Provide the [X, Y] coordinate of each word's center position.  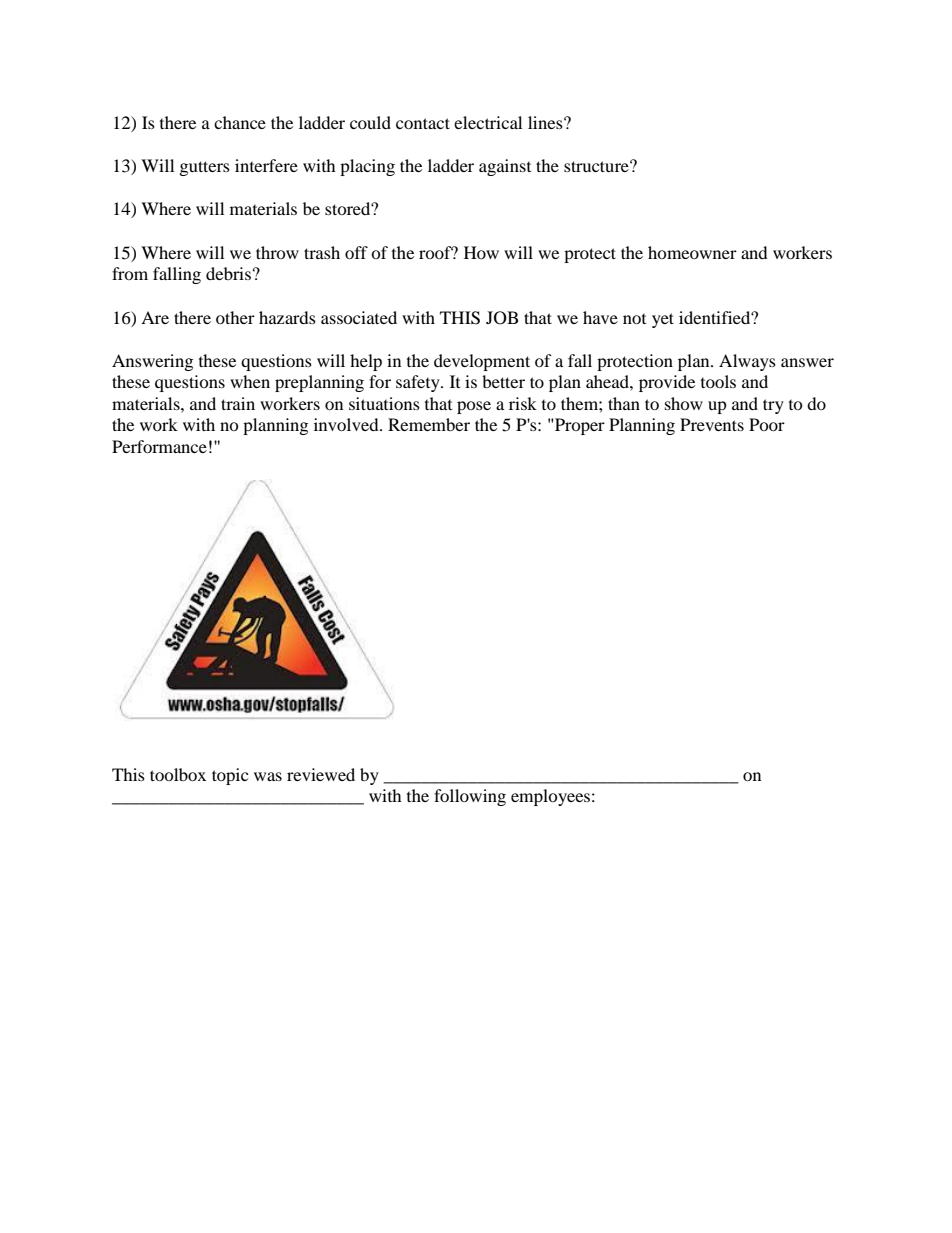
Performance [159, 446]
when [250, 381]
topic [230, 776]
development [482, 362]
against [505, 167]
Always [747, 362]
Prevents [712, 424]
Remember [429, 424]
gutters [205, 168]
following [470, 797]
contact [423, 123]
